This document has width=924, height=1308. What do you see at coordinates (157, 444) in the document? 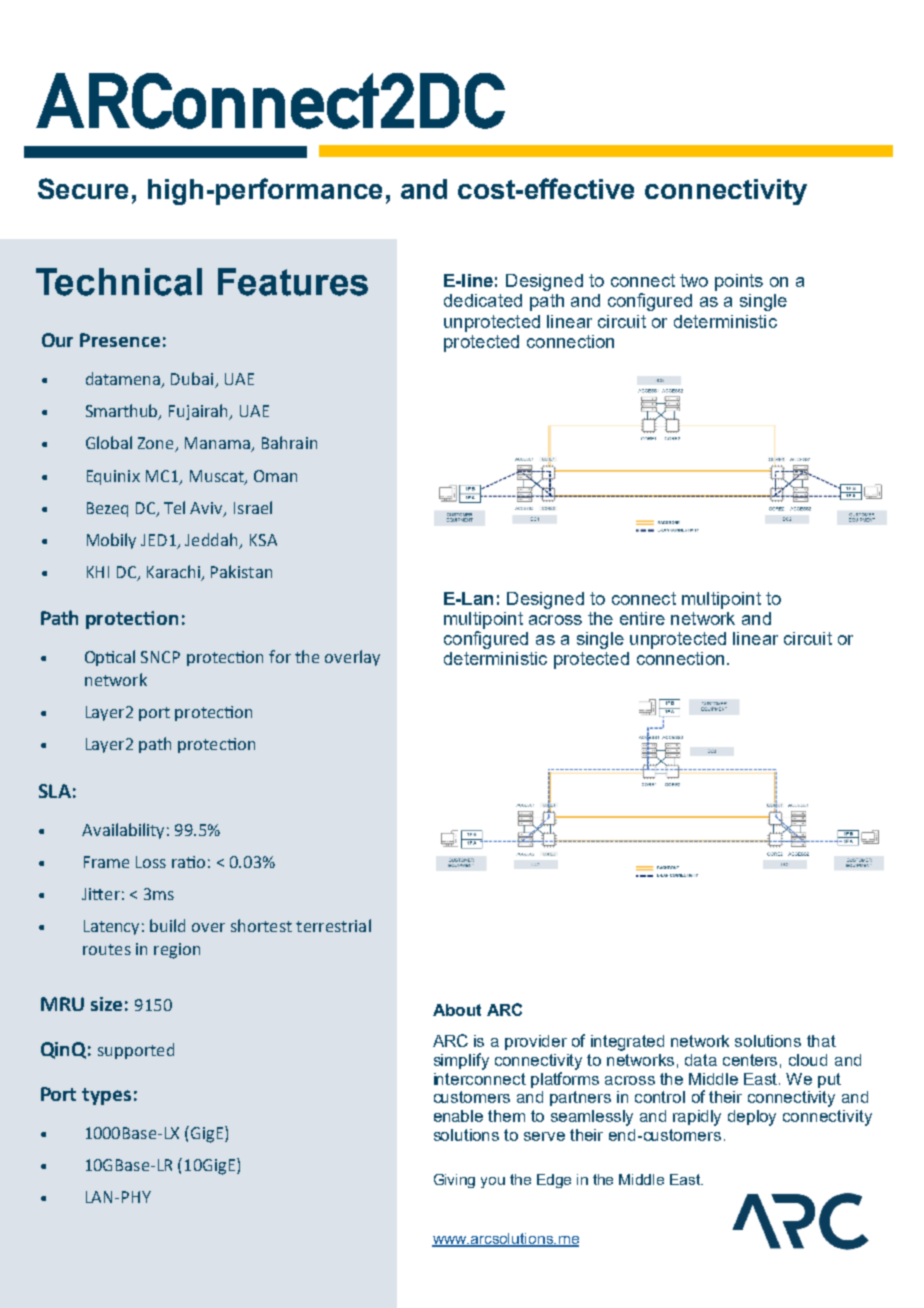
I see `Zone` at bounding box center [157, 444].
